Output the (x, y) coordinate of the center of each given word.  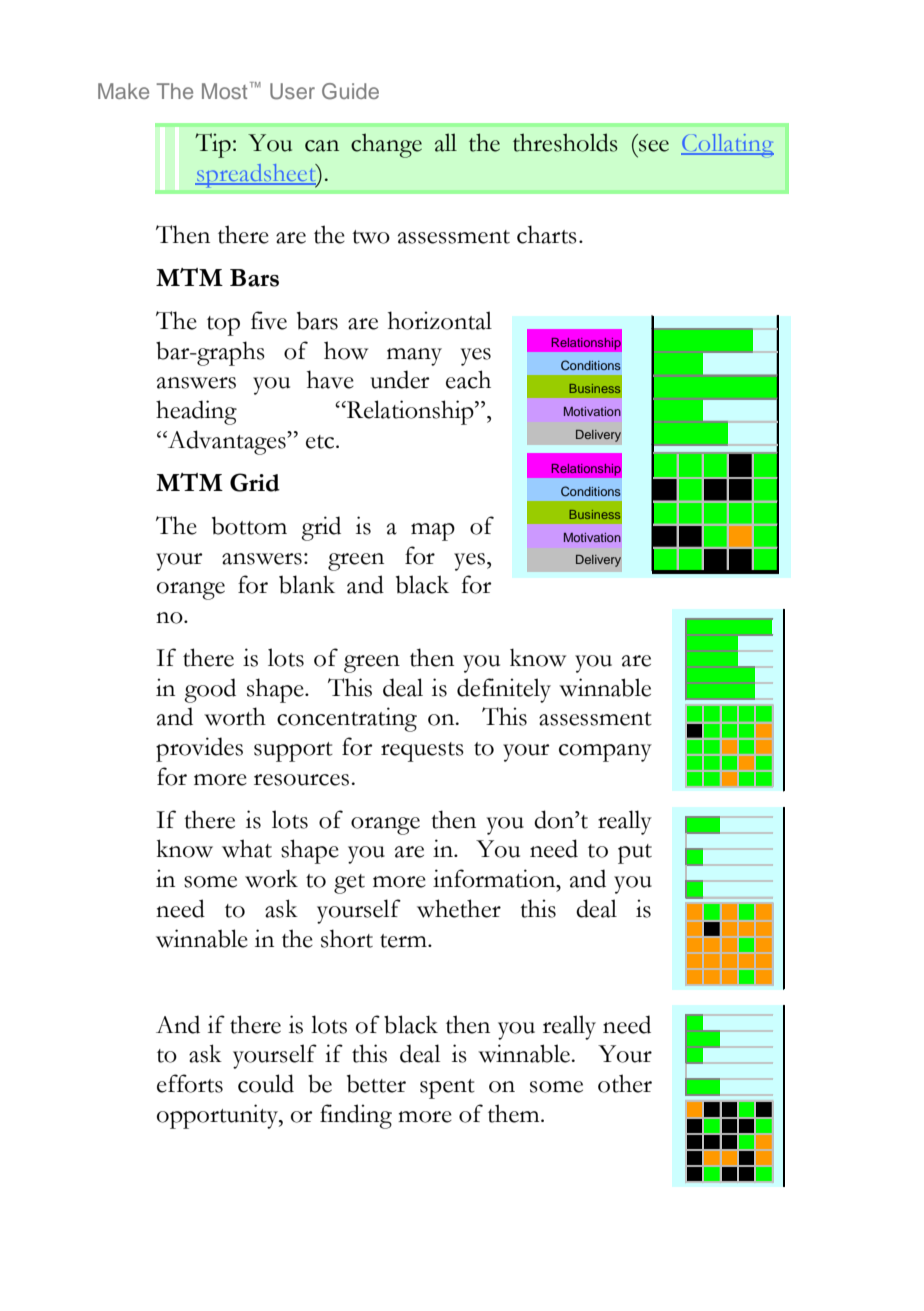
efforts (190, 1083)
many (414, 357)
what (247, 848)
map (433, 532)
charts (547, 234)
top (223, 326)
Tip (213, 145)
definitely (504, 690)
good (210, 690)
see (654, 146)
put (635, 854)
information (495, 878)
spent (447, 1089)
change (386, 145)
